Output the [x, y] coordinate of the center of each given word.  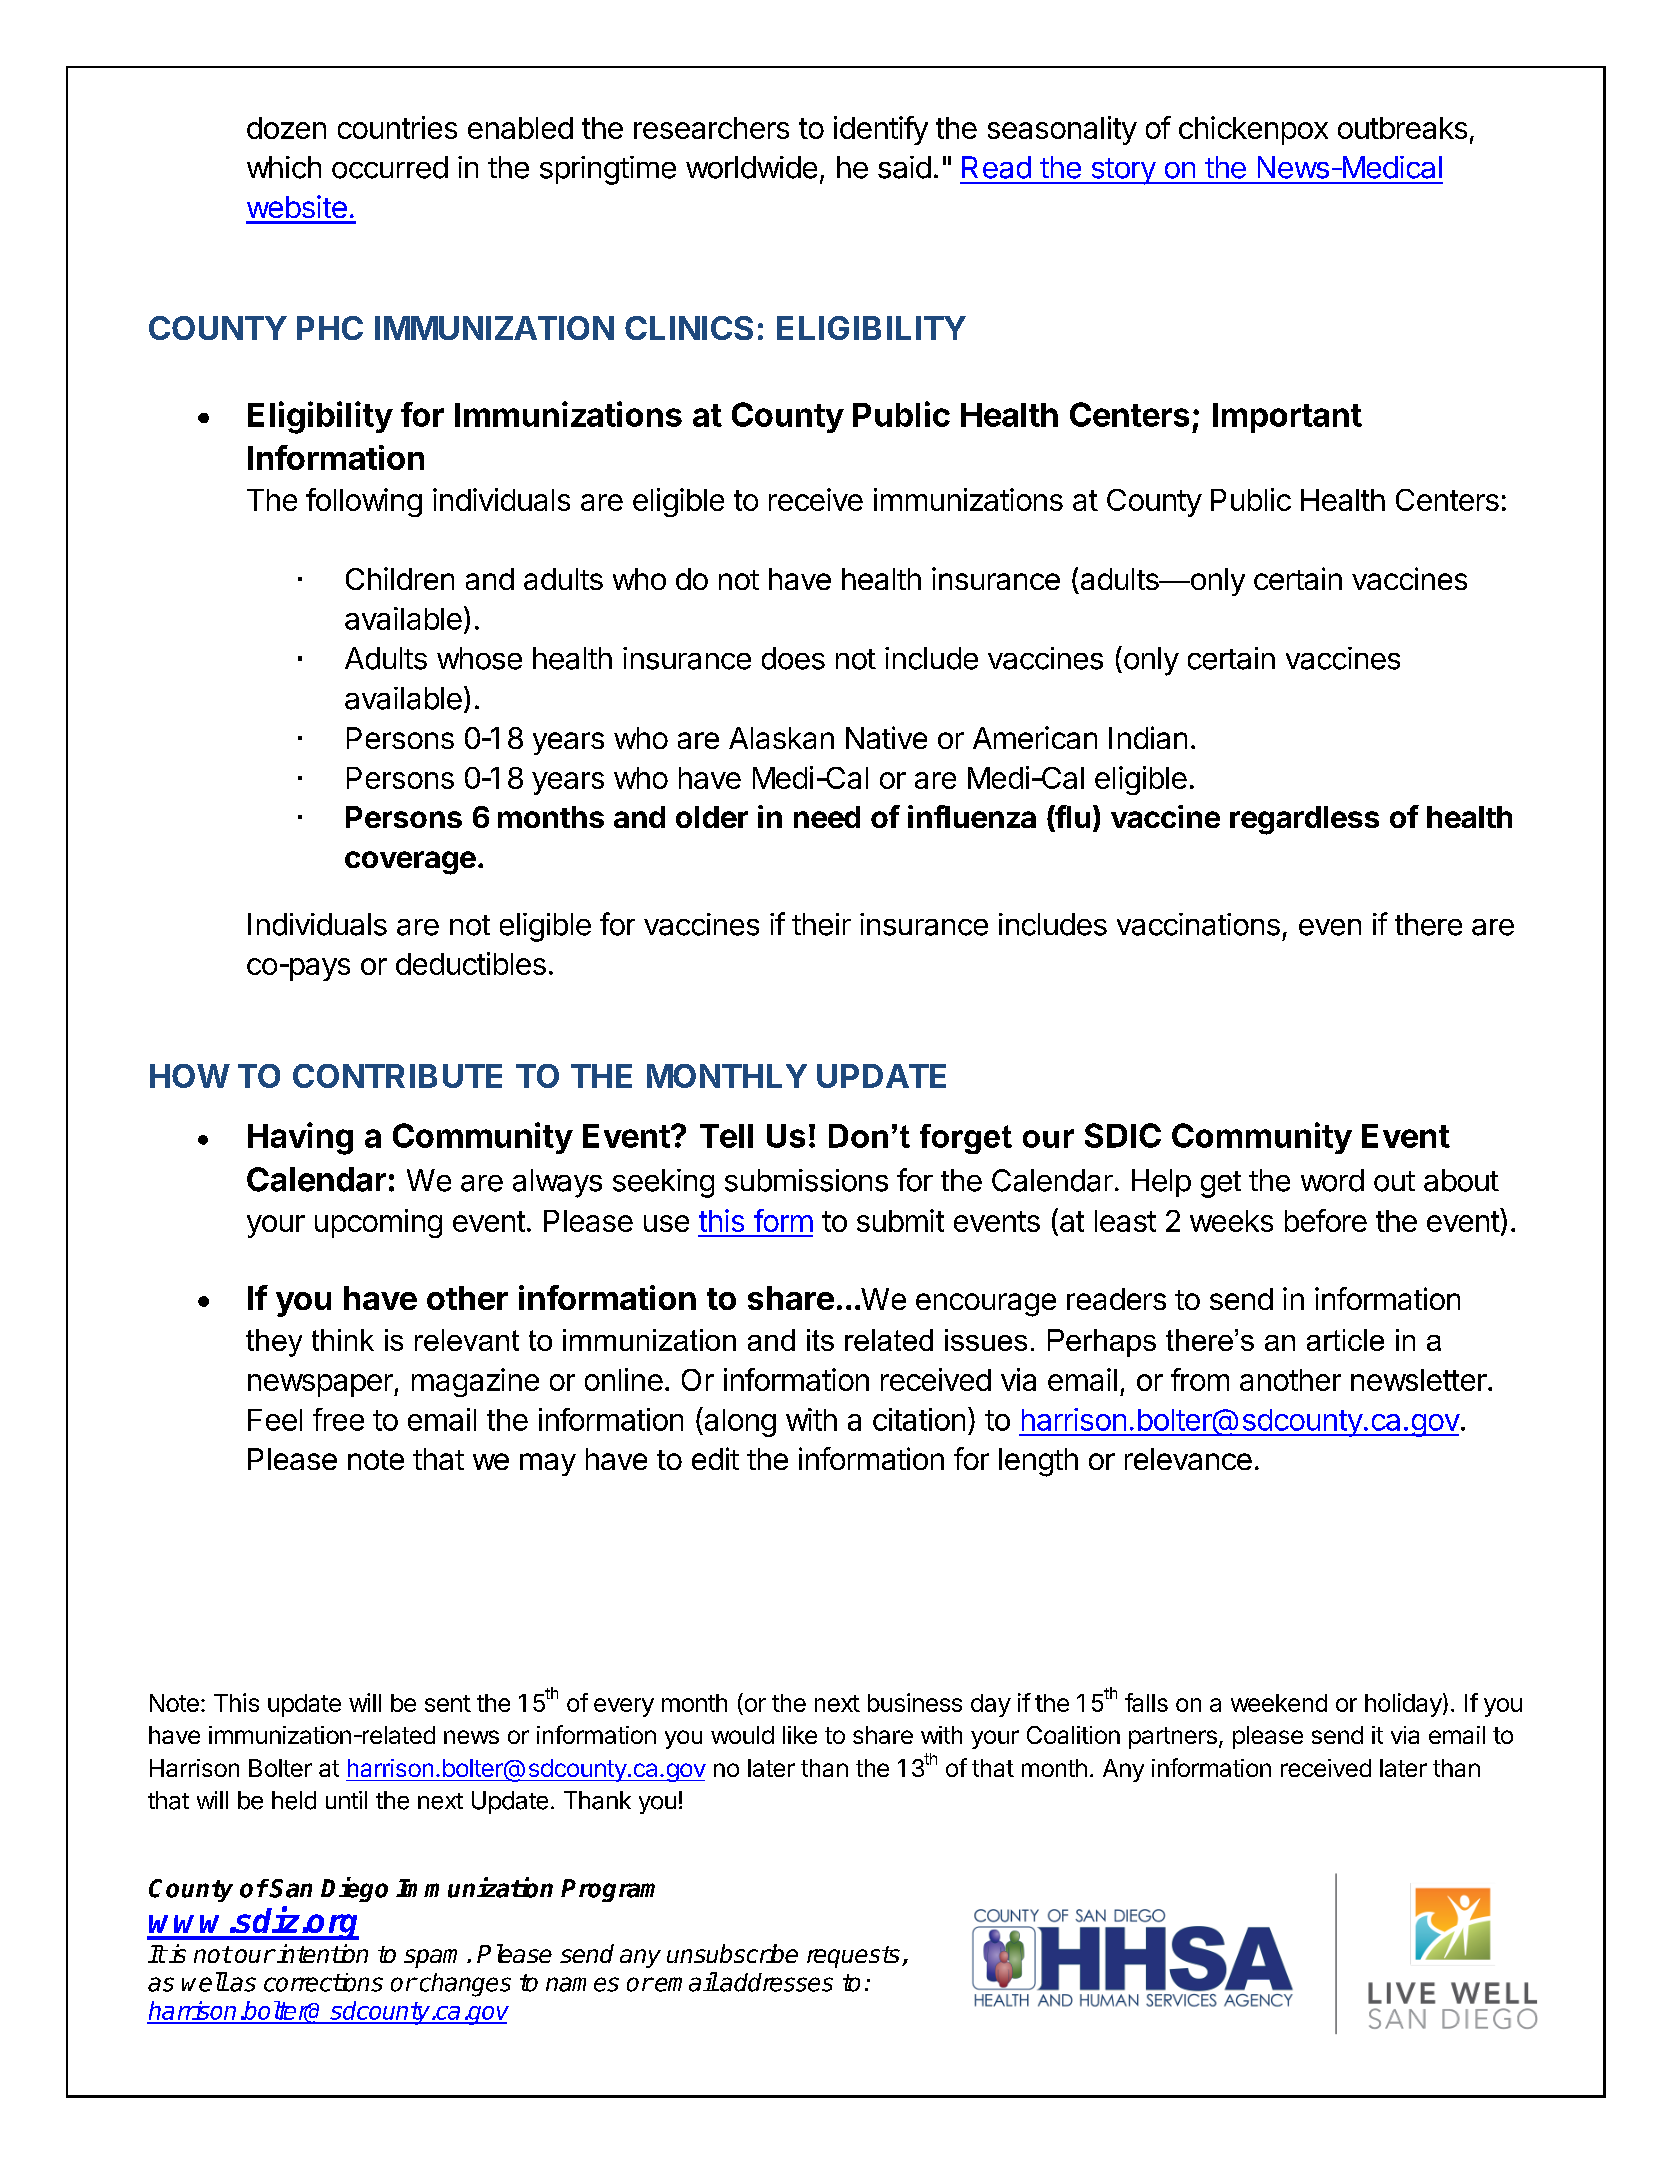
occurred [390, 167]
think [343, 1340]
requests [853, 1957]
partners [1173, 1738]
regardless [1304, 820]
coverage [410, 863]
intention [321, 1953]
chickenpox [1253, 130]
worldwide [751, 167]
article [1345, 1340]
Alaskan [781, 738]
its [820, 1340]
